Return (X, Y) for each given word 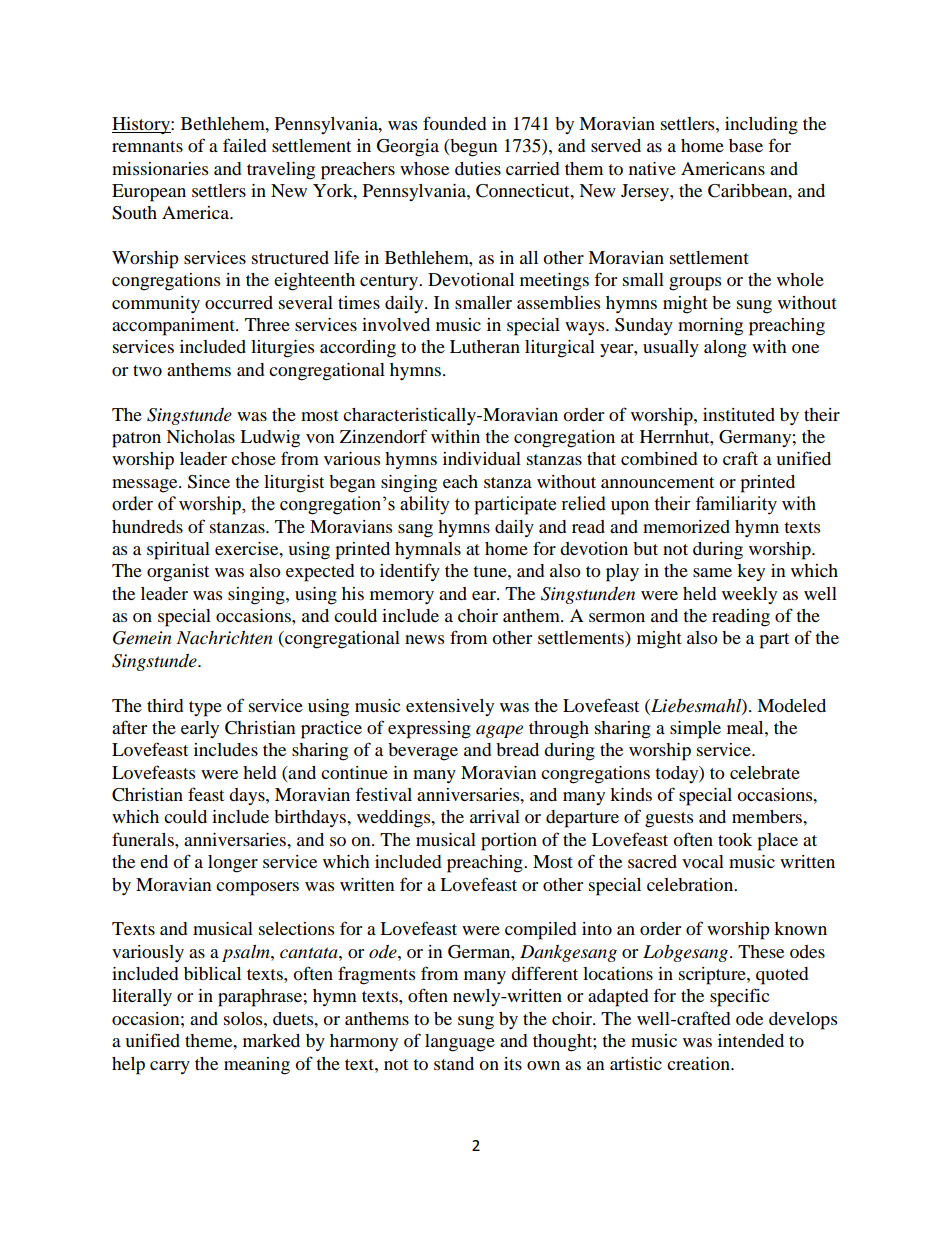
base (746, 145)
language (460, 1043)
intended (751, 1040)
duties (478, 168)
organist (178, 573)
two (147, 370)
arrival (495, 816)
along (725, 349)
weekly (749, 595)
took (735, 839)
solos (244, 1018)
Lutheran (485, 346)
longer (233, 864)
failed (244, 145)
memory (402, 597)
